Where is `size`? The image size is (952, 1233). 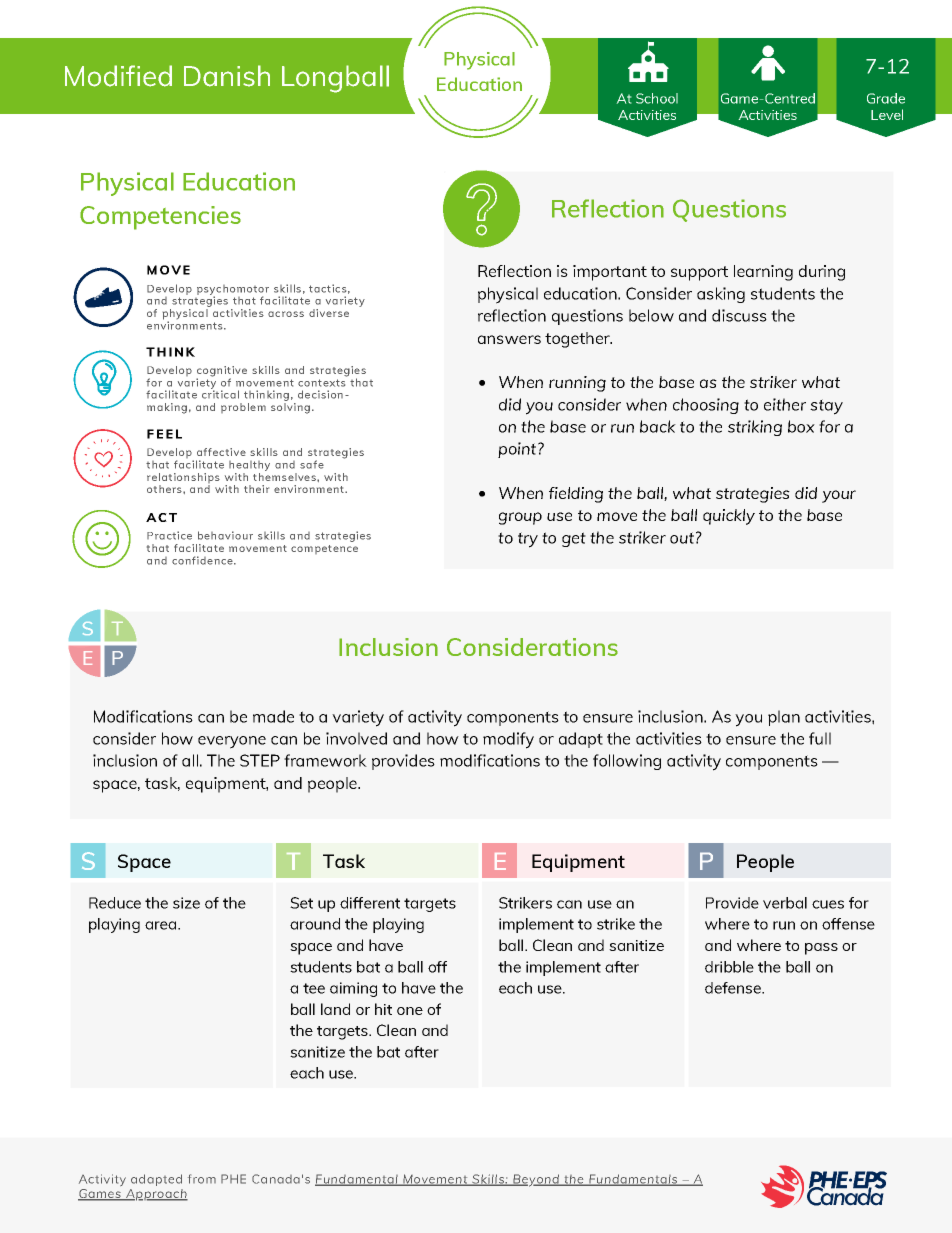 size is located at coordinates (186, 903).
